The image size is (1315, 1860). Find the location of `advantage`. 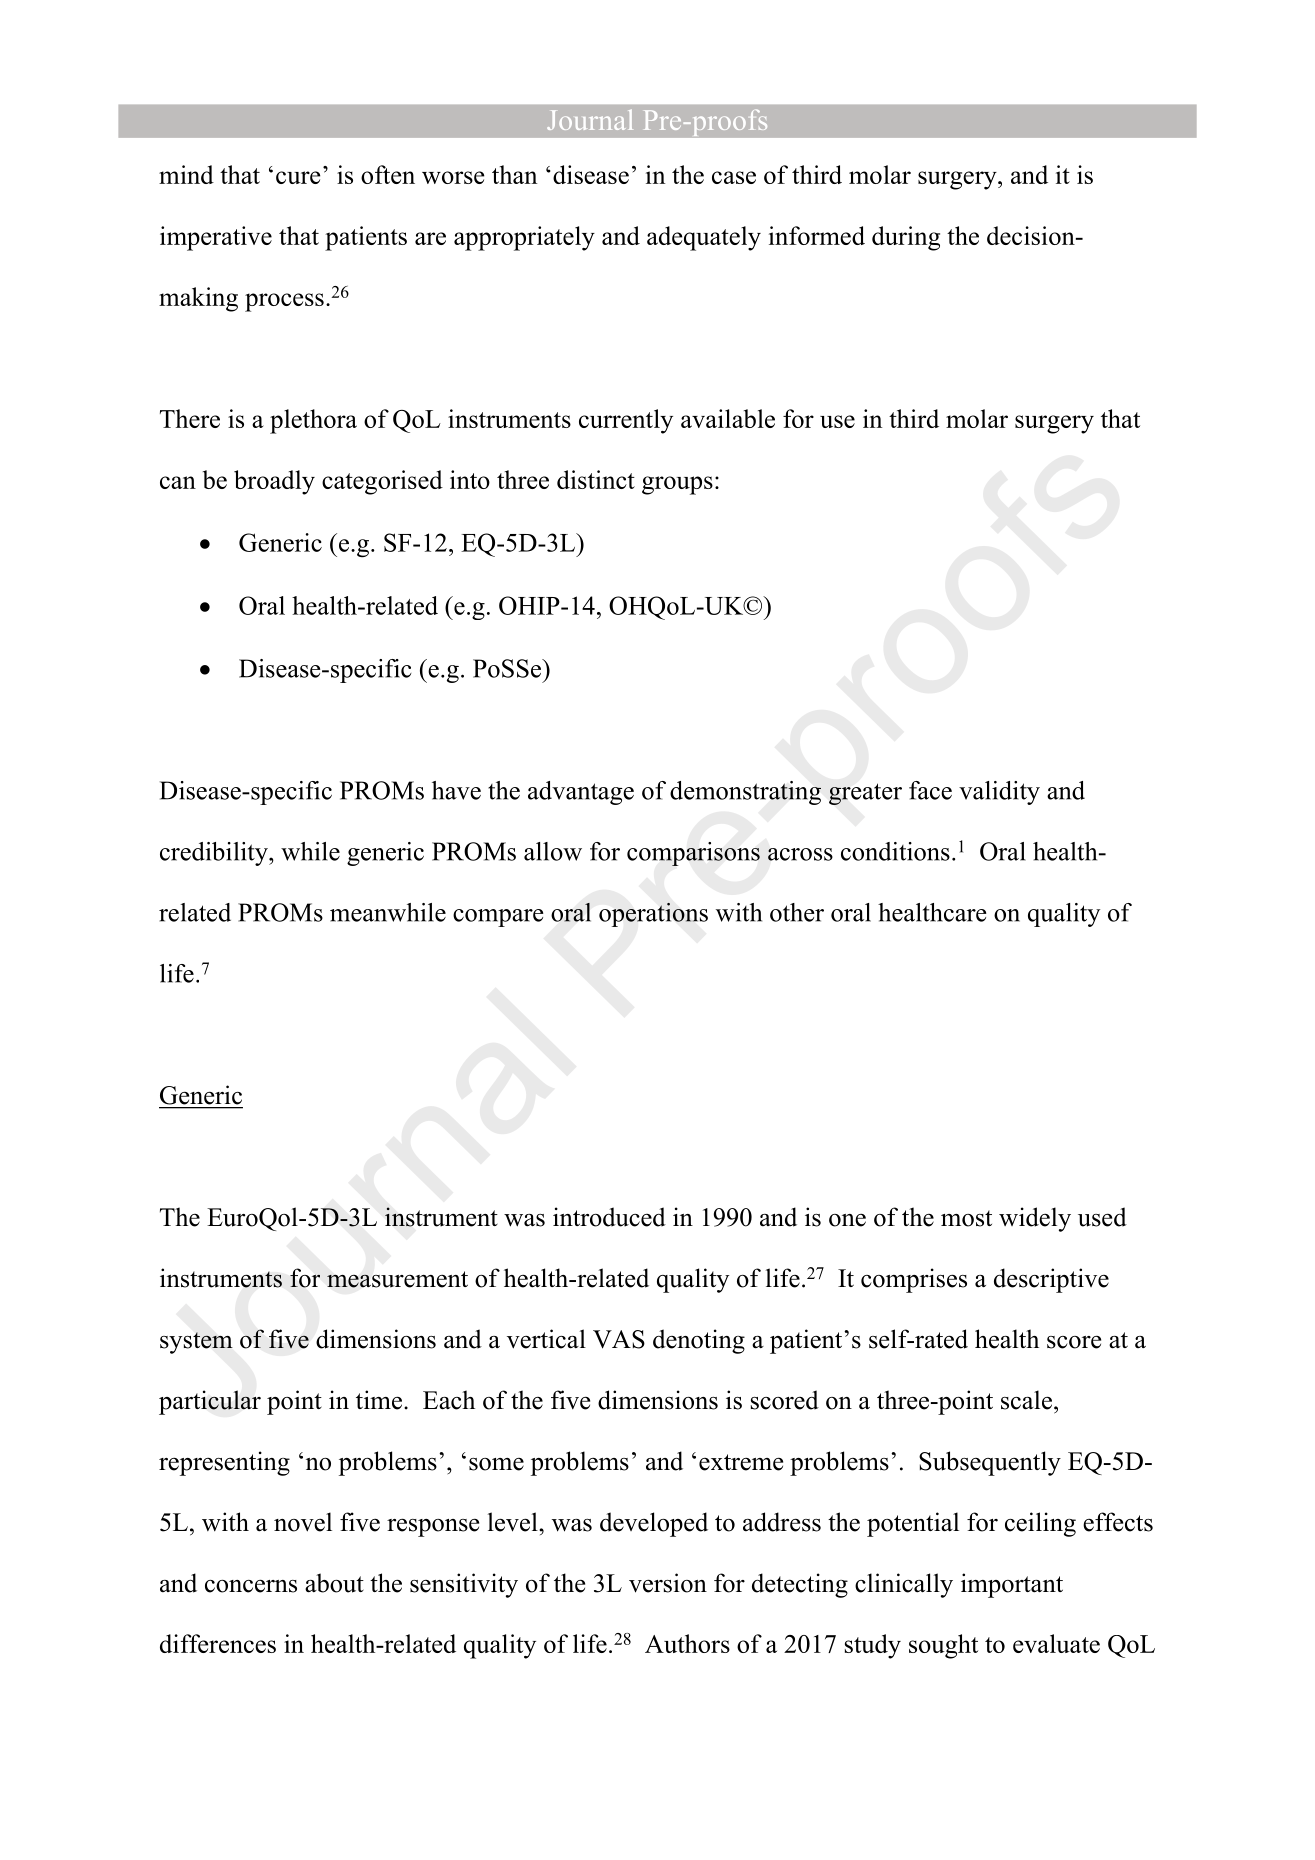

advantage is located at coordinates (581, 793).
